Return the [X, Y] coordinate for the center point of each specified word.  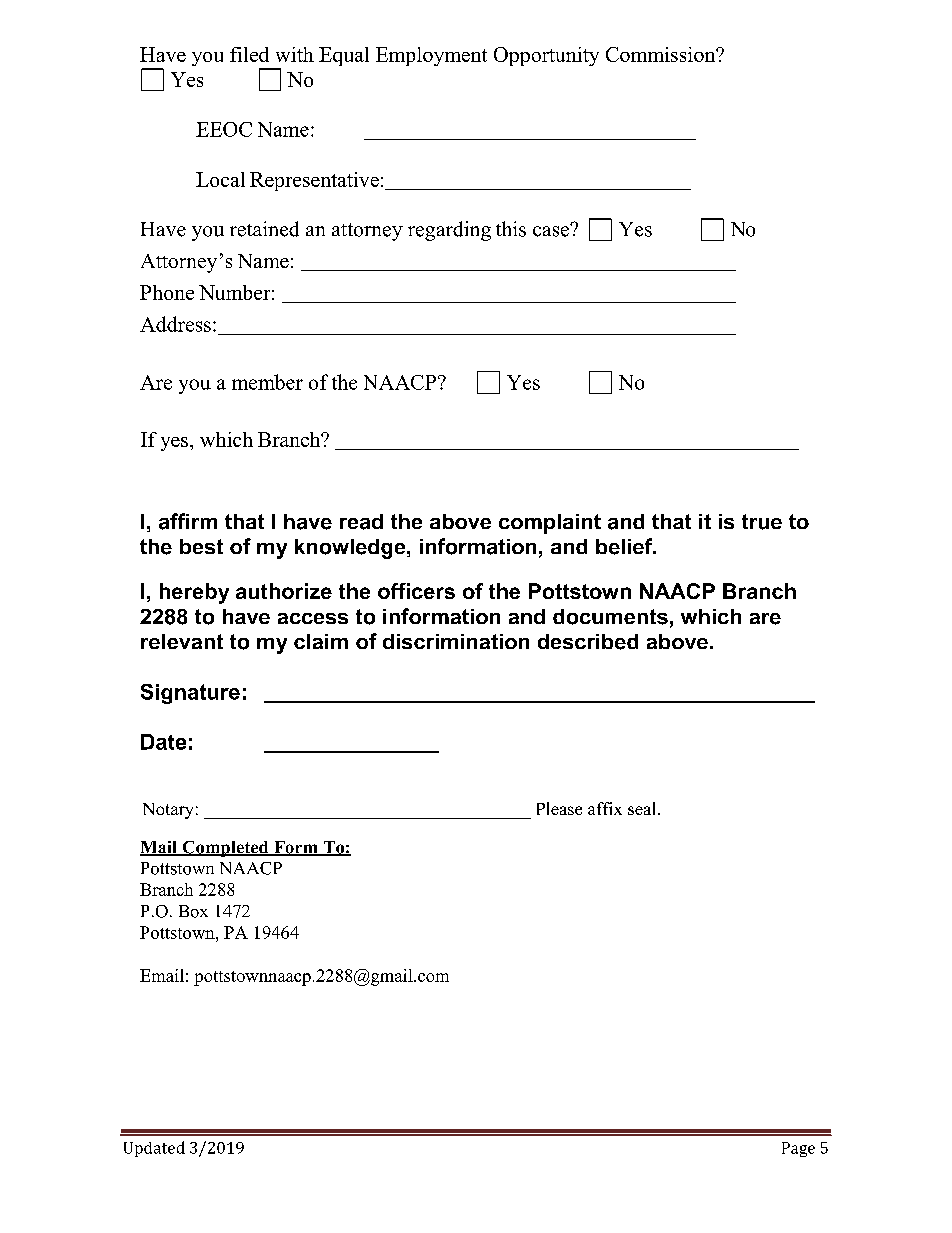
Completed [225, 849]
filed [249, 54]
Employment [431, 56]
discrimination [456, 641]
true [762, 522]
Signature [190, 694]
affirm [188, 521]
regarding [449, 231]
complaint [550, 524]
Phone [167, 292]
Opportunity [546, 56]
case [552, 230]
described [588, 642]
